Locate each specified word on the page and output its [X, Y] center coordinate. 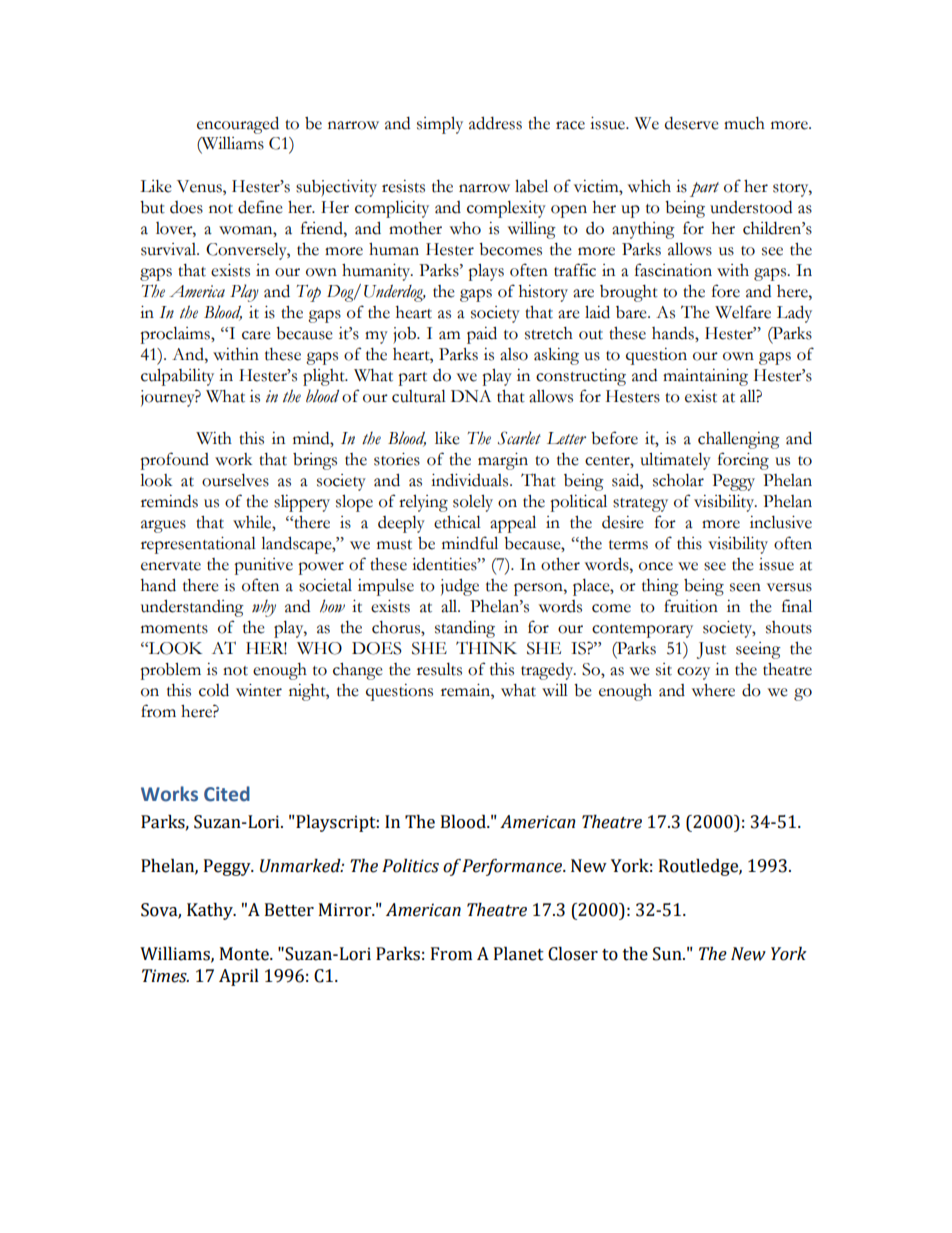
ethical [457, 522]
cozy [693, 673]
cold [214, 690]
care [256, 335]
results [439, 669]
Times [165, 976]
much [744, 123]
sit [664, 669]
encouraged [238, 125]
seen [745, 587]
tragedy [548, 671]
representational [198, 545]
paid [482, 335]
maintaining [705, 377]
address [495, 123]
